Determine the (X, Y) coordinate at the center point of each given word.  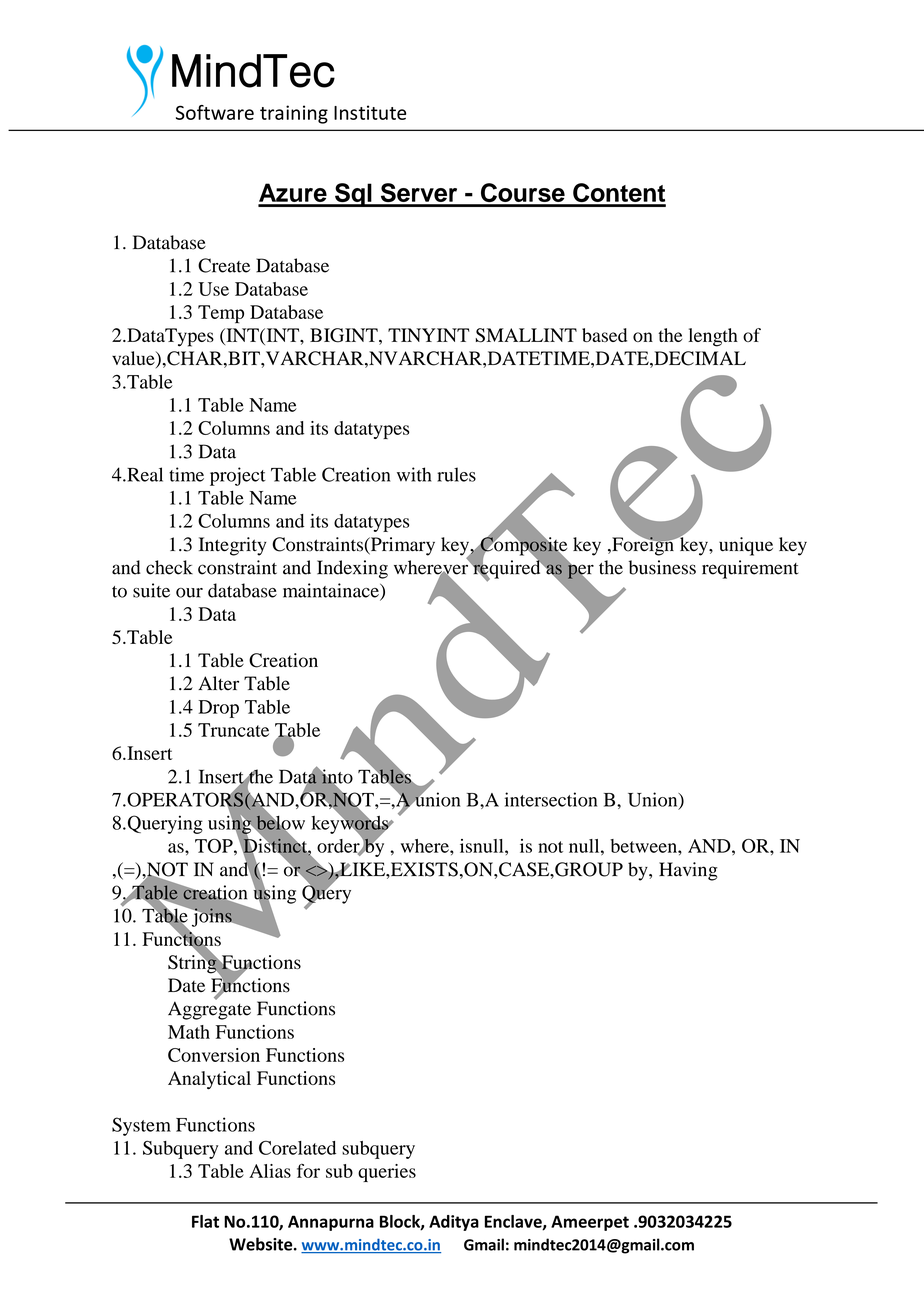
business (662, 567)
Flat (205, 1221)
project (238, 476)
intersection (551, 799)
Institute (370, 112)
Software (215, 112)
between (644, 846)
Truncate (233, 730)
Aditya (454, 1223)
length (713, 337)
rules (456, 474)
